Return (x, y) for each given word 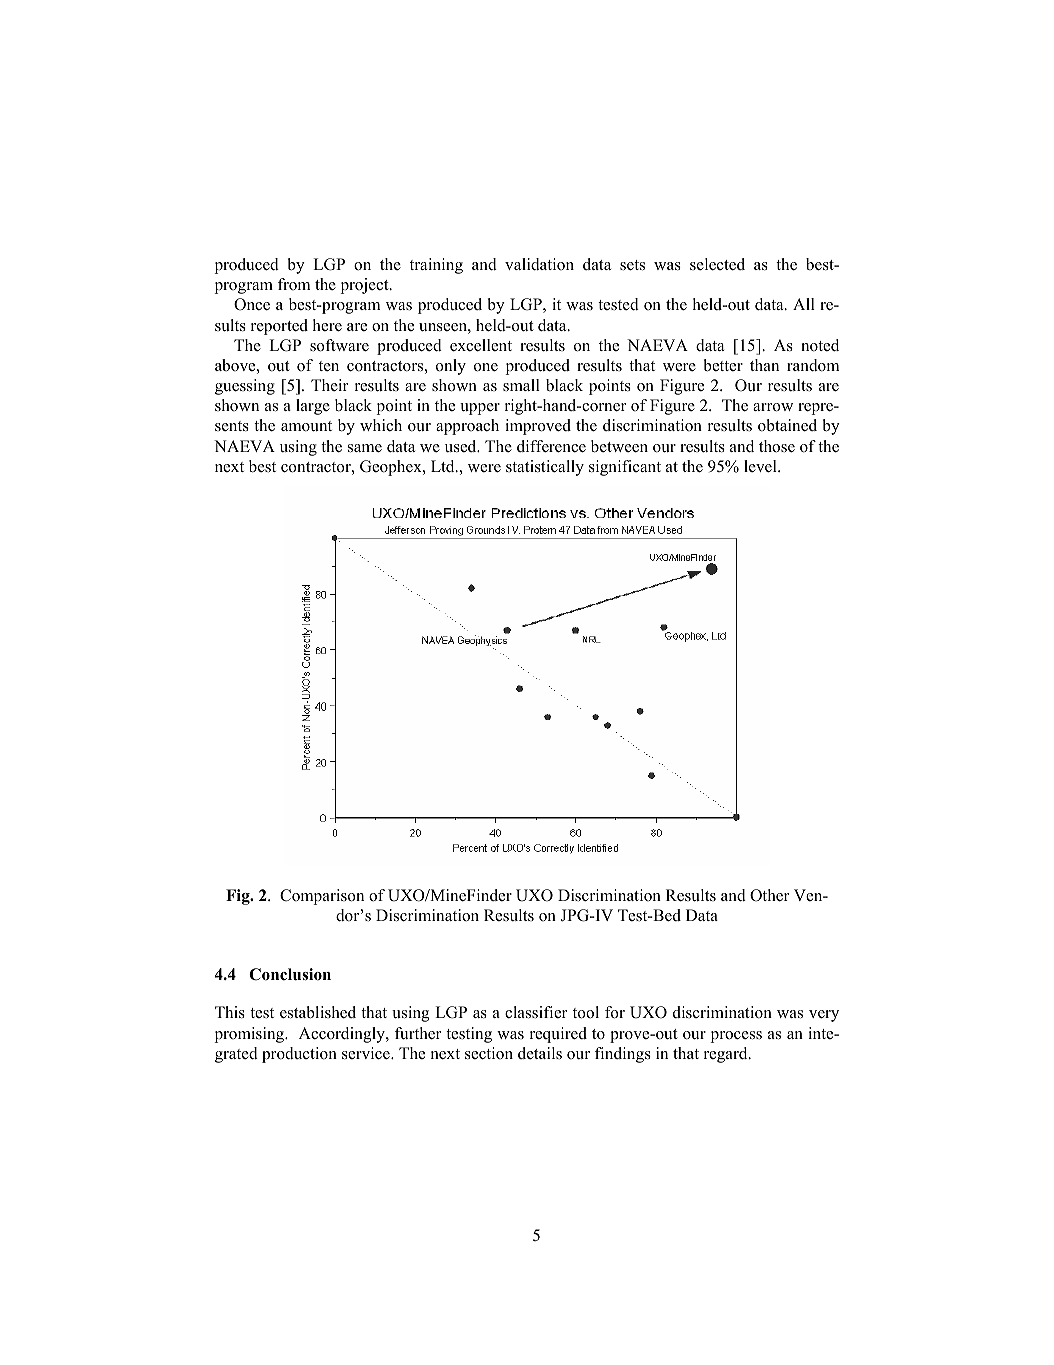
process (736, 1037)
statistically (545, 468)
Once (252, 304)
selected (717, 264)
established (318, 1012)
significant (625, 468)
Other (769, 895)
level (761, 466)
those (777, 446)
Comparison (322, 897)
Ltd (444, 466)
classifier (536, 1012)
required (558, 1035)
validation (539, 264)
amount (306, 426)
